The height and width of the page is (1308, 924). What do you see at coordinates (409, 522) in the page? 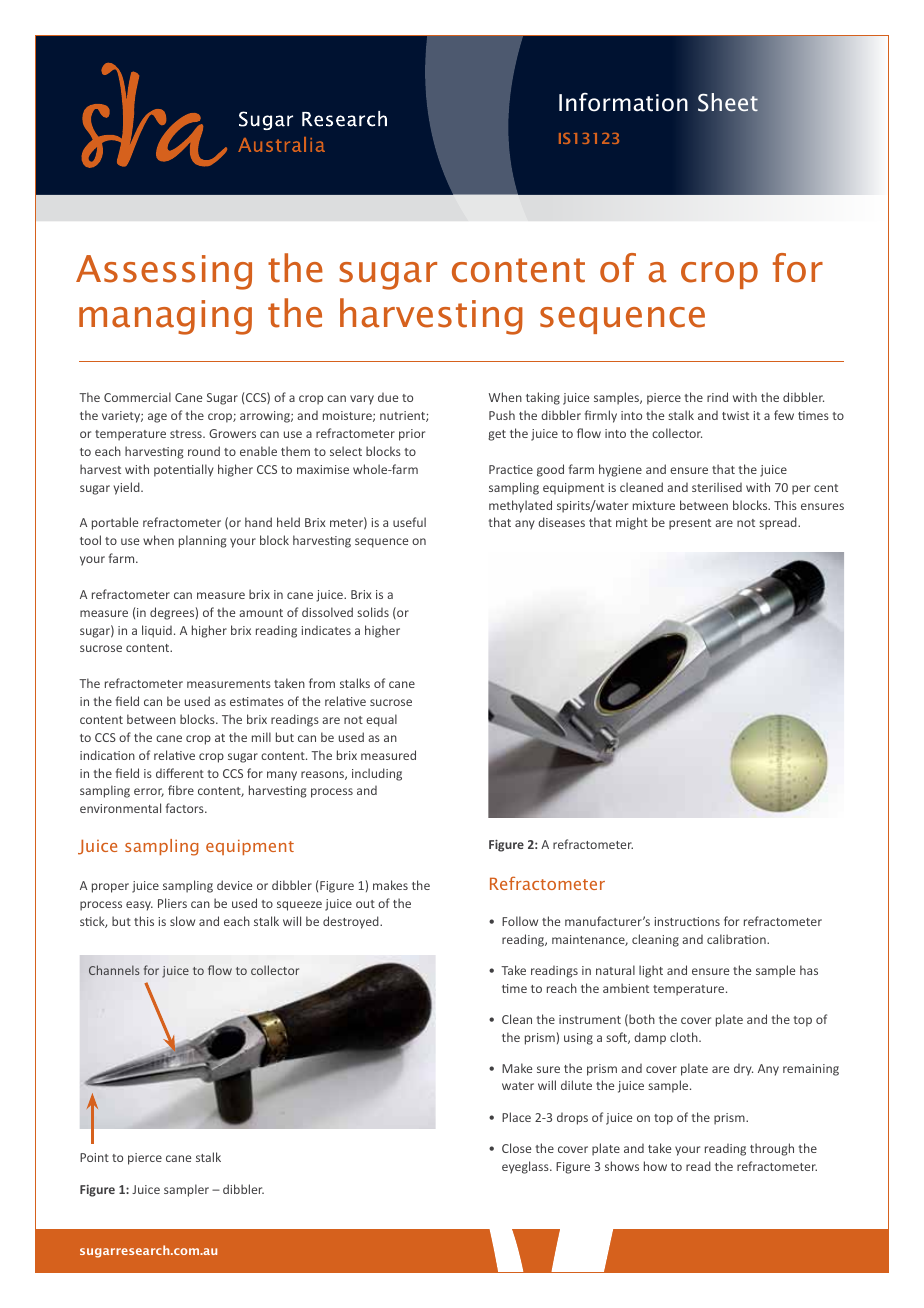
I see `useful` at bounding box center [409, 522].
